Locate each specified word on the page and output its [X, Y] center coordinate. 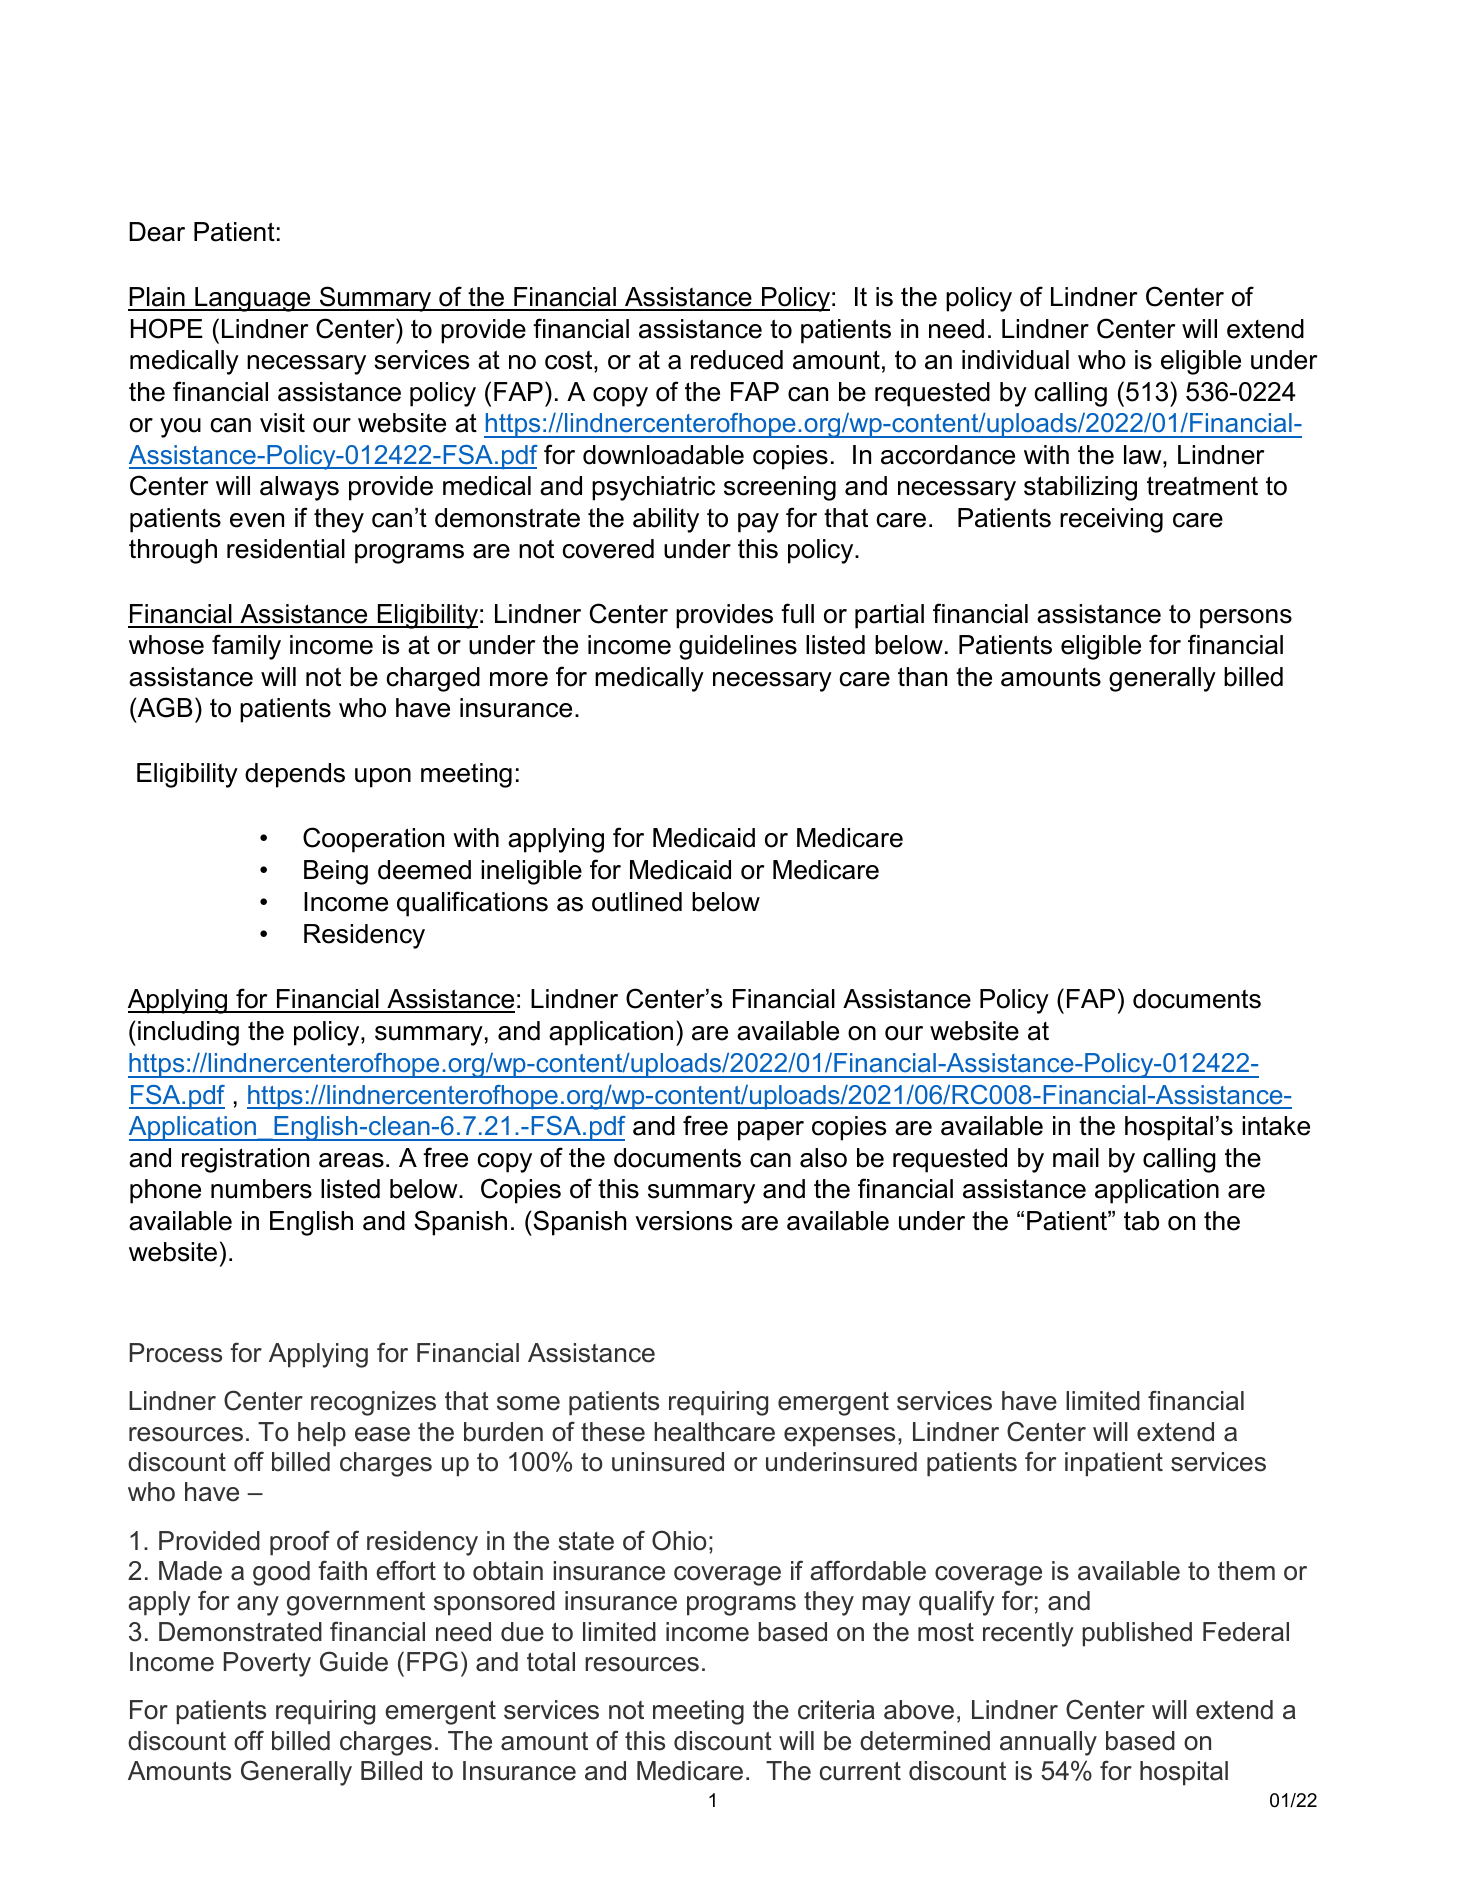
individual [1015, 360]
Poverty [267, 1664]
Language [253, 299]
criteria [836, 1710]
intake [1276, 1126]
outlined [637, 902]
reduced [737, 360]
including [188, 1033]
